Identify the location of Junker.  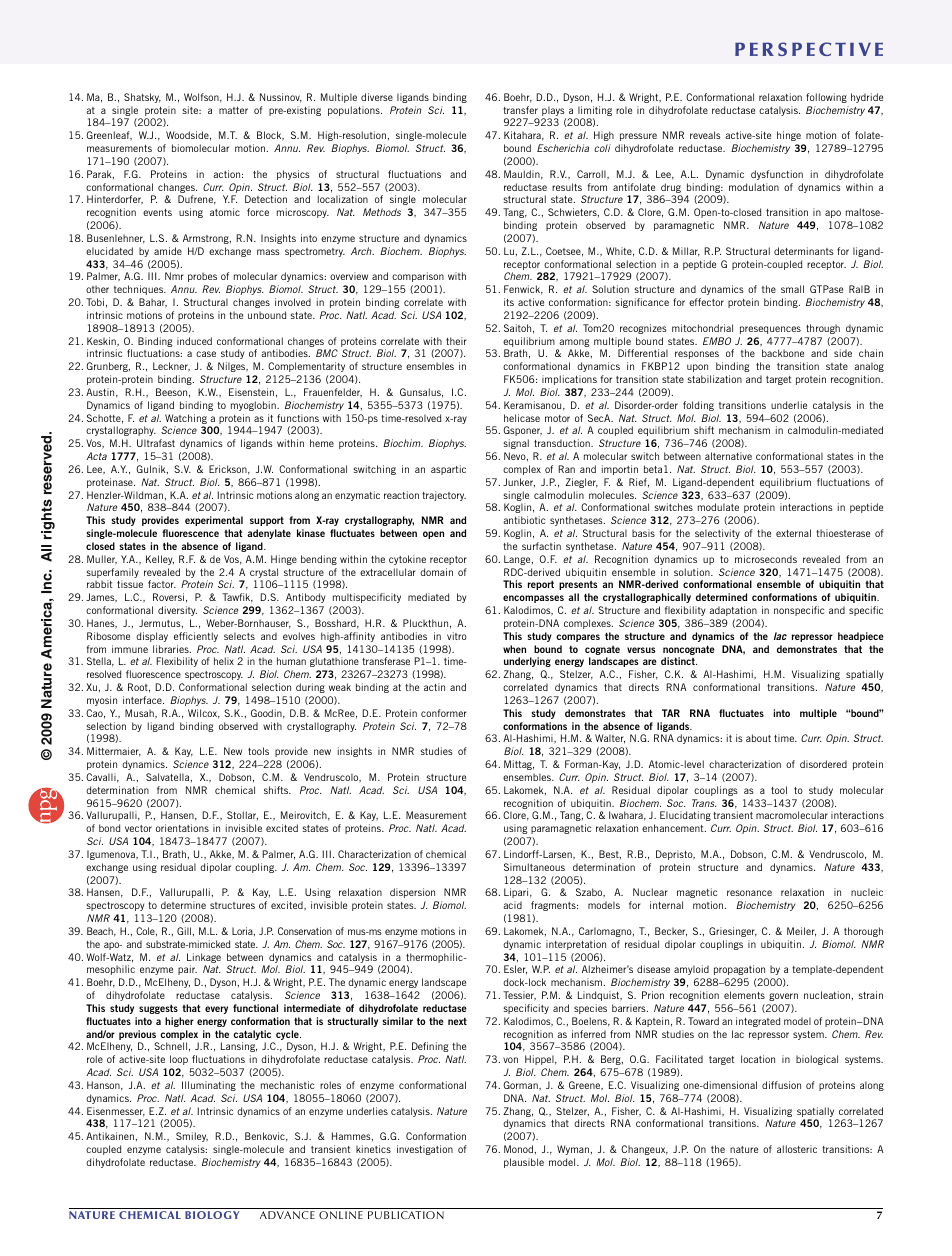
(519, 482).
